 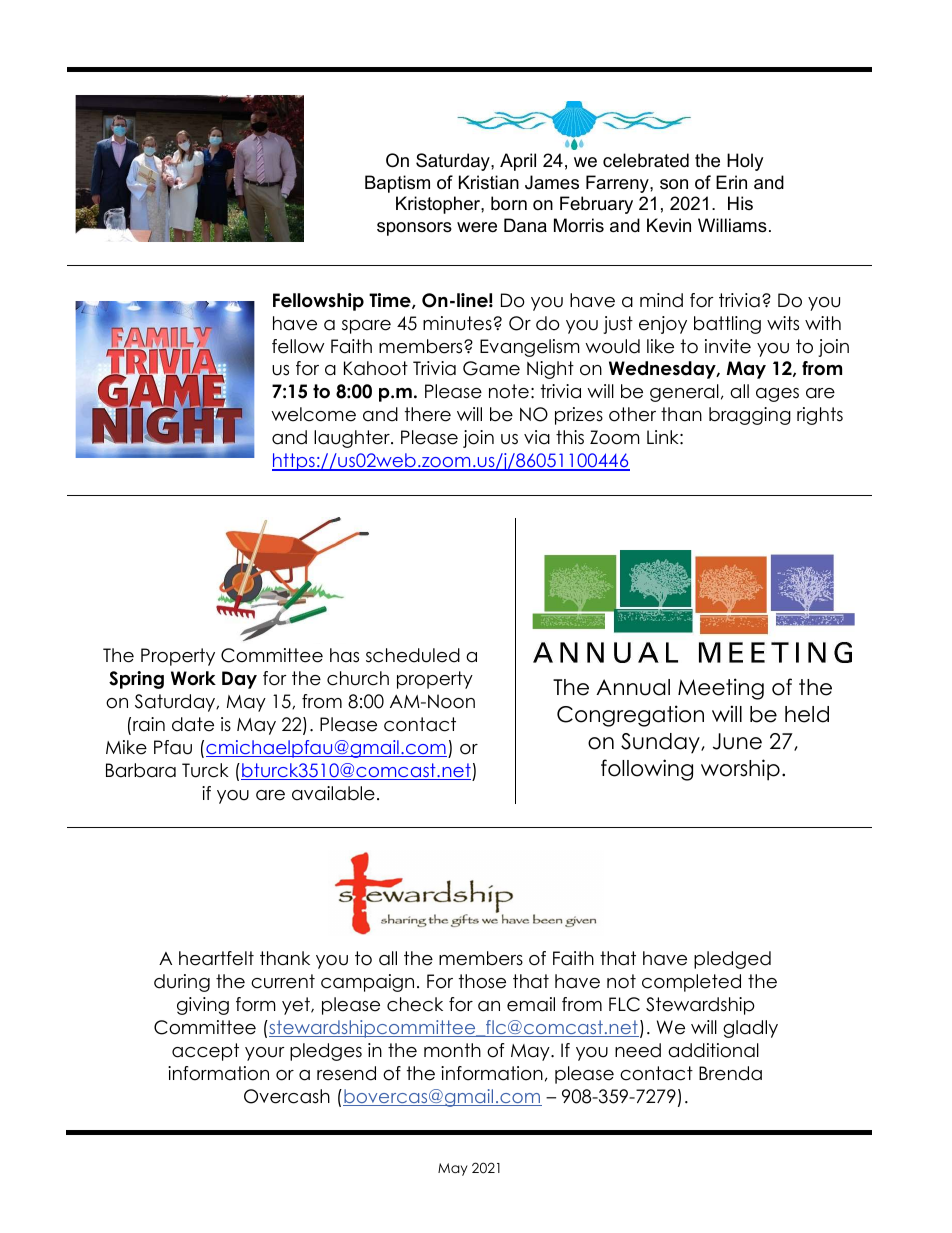 What do you see at coordinates (740, 770) in the screenshot?
I see `worship` at bounding box center [740, 770].
